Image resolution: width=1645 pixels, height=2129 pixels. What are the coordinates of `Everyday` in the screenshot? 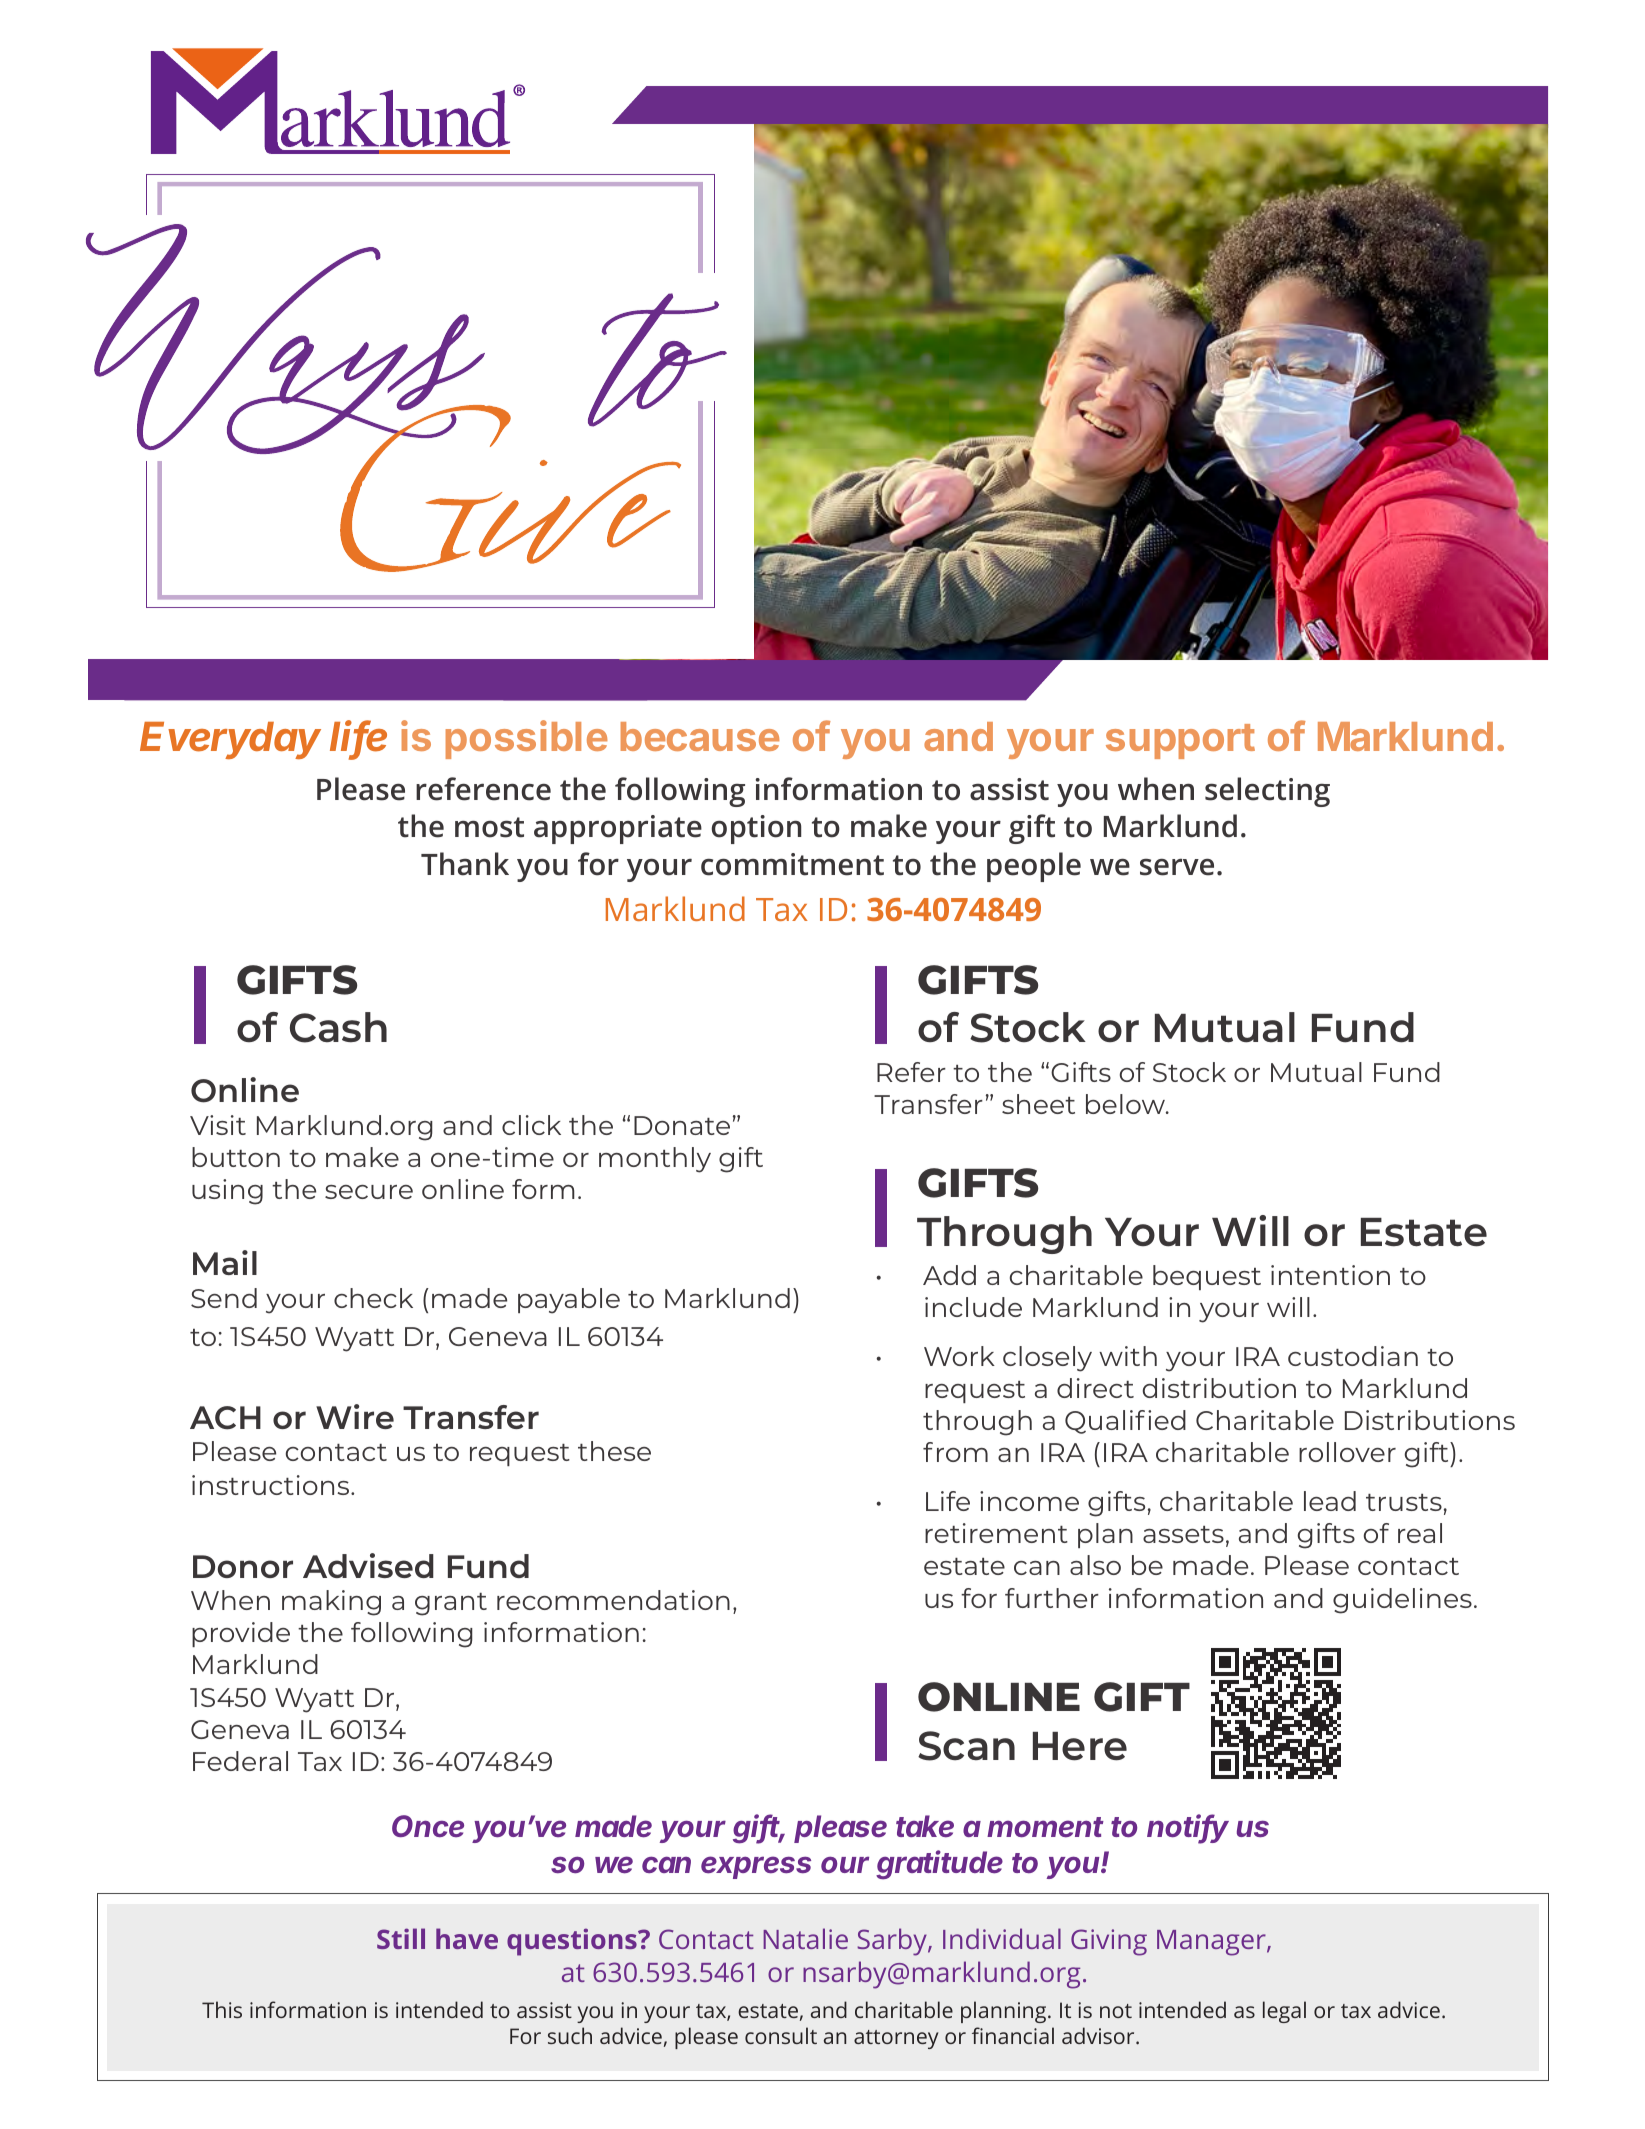 It's located at (230, 740).
